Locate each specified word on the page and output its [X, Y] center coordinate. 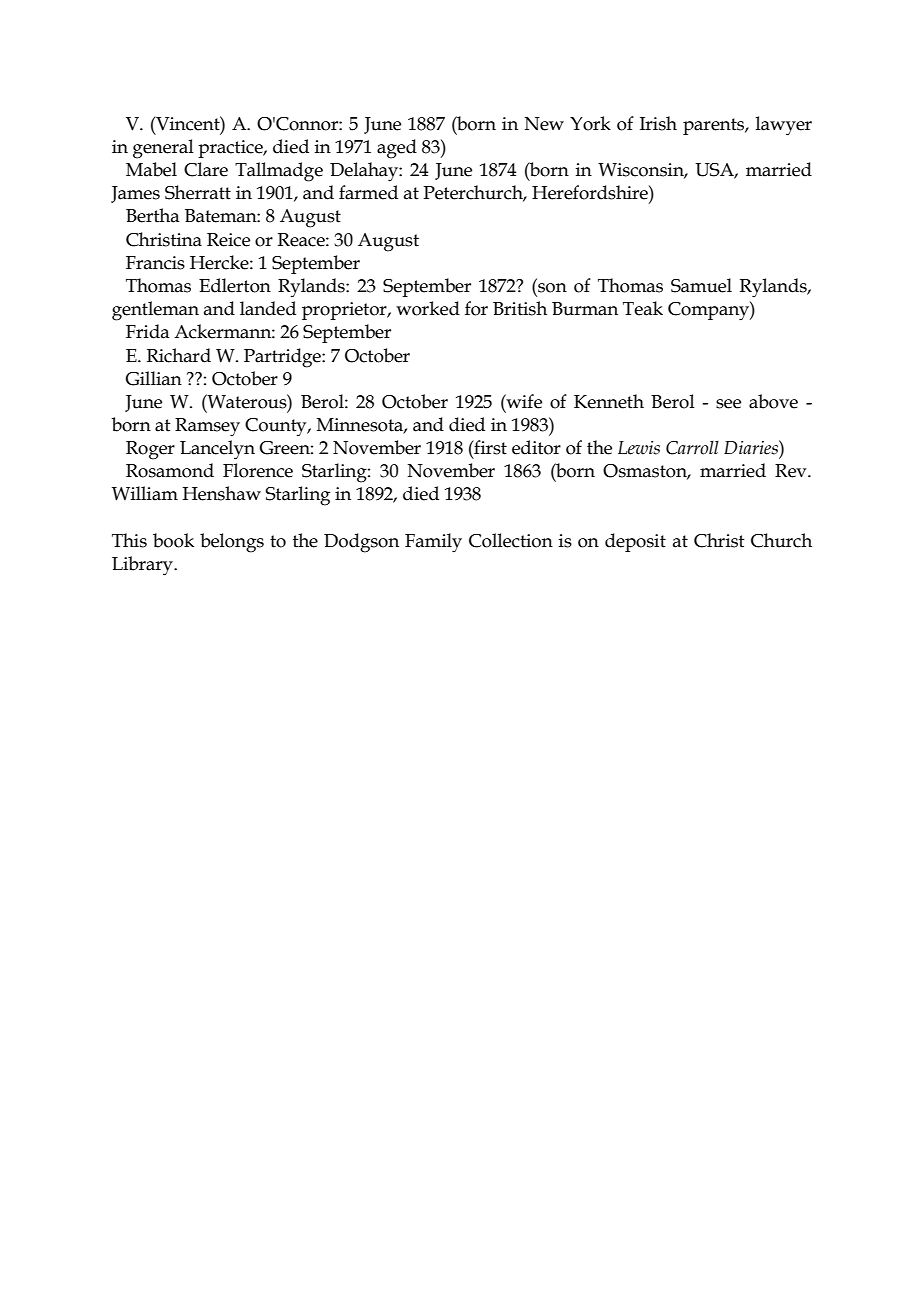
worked [428, 308]
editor [536, 447]
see [728, 404]
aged [397, 149]
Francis [155, 263]
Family [433, 543]
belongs [232, 543]
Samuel [701, 285]
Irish [658, 123]
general [163, 149]
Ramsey [207, 427]
